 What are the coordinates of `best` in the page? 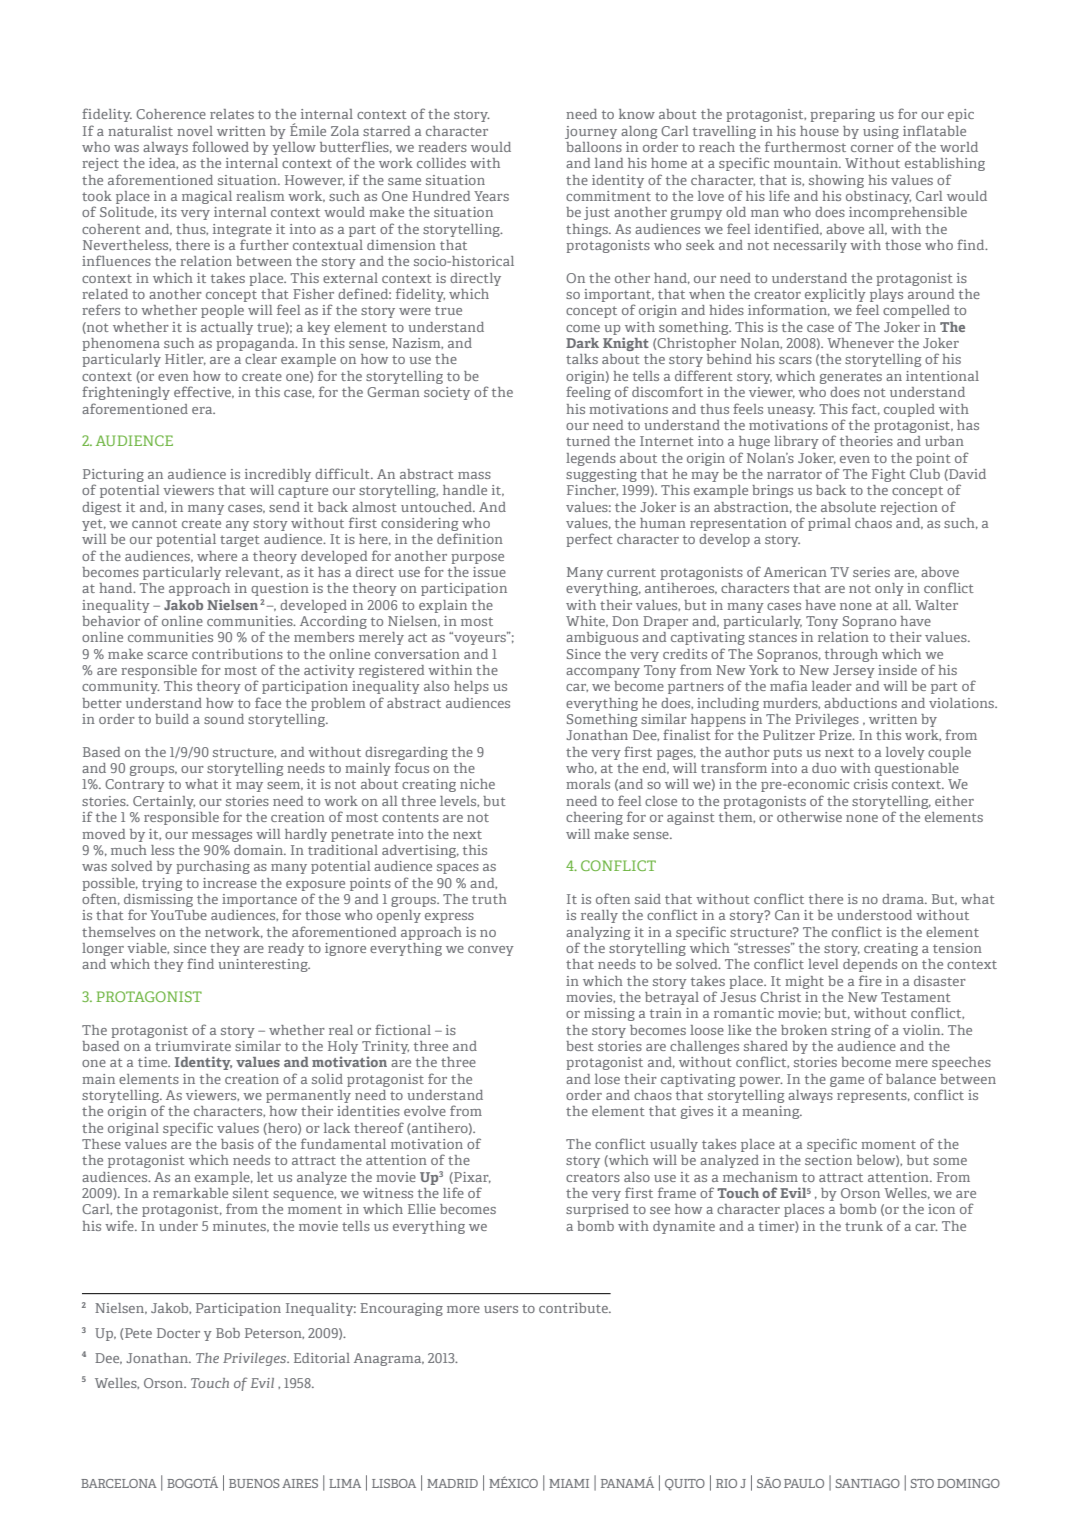 It's located at (580, 1046).
